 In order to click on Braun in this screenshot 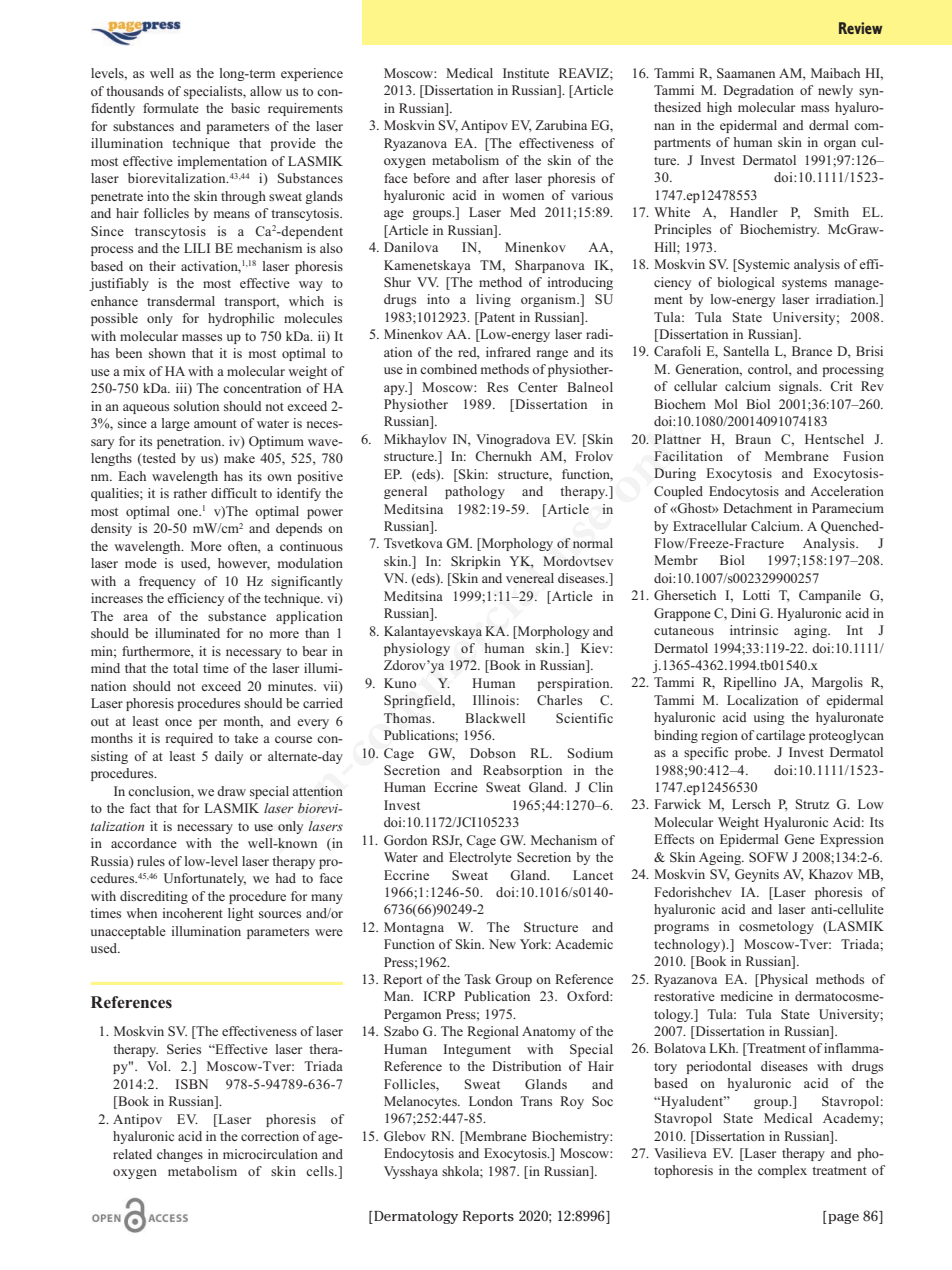, I will do `click(753, 439)`.
